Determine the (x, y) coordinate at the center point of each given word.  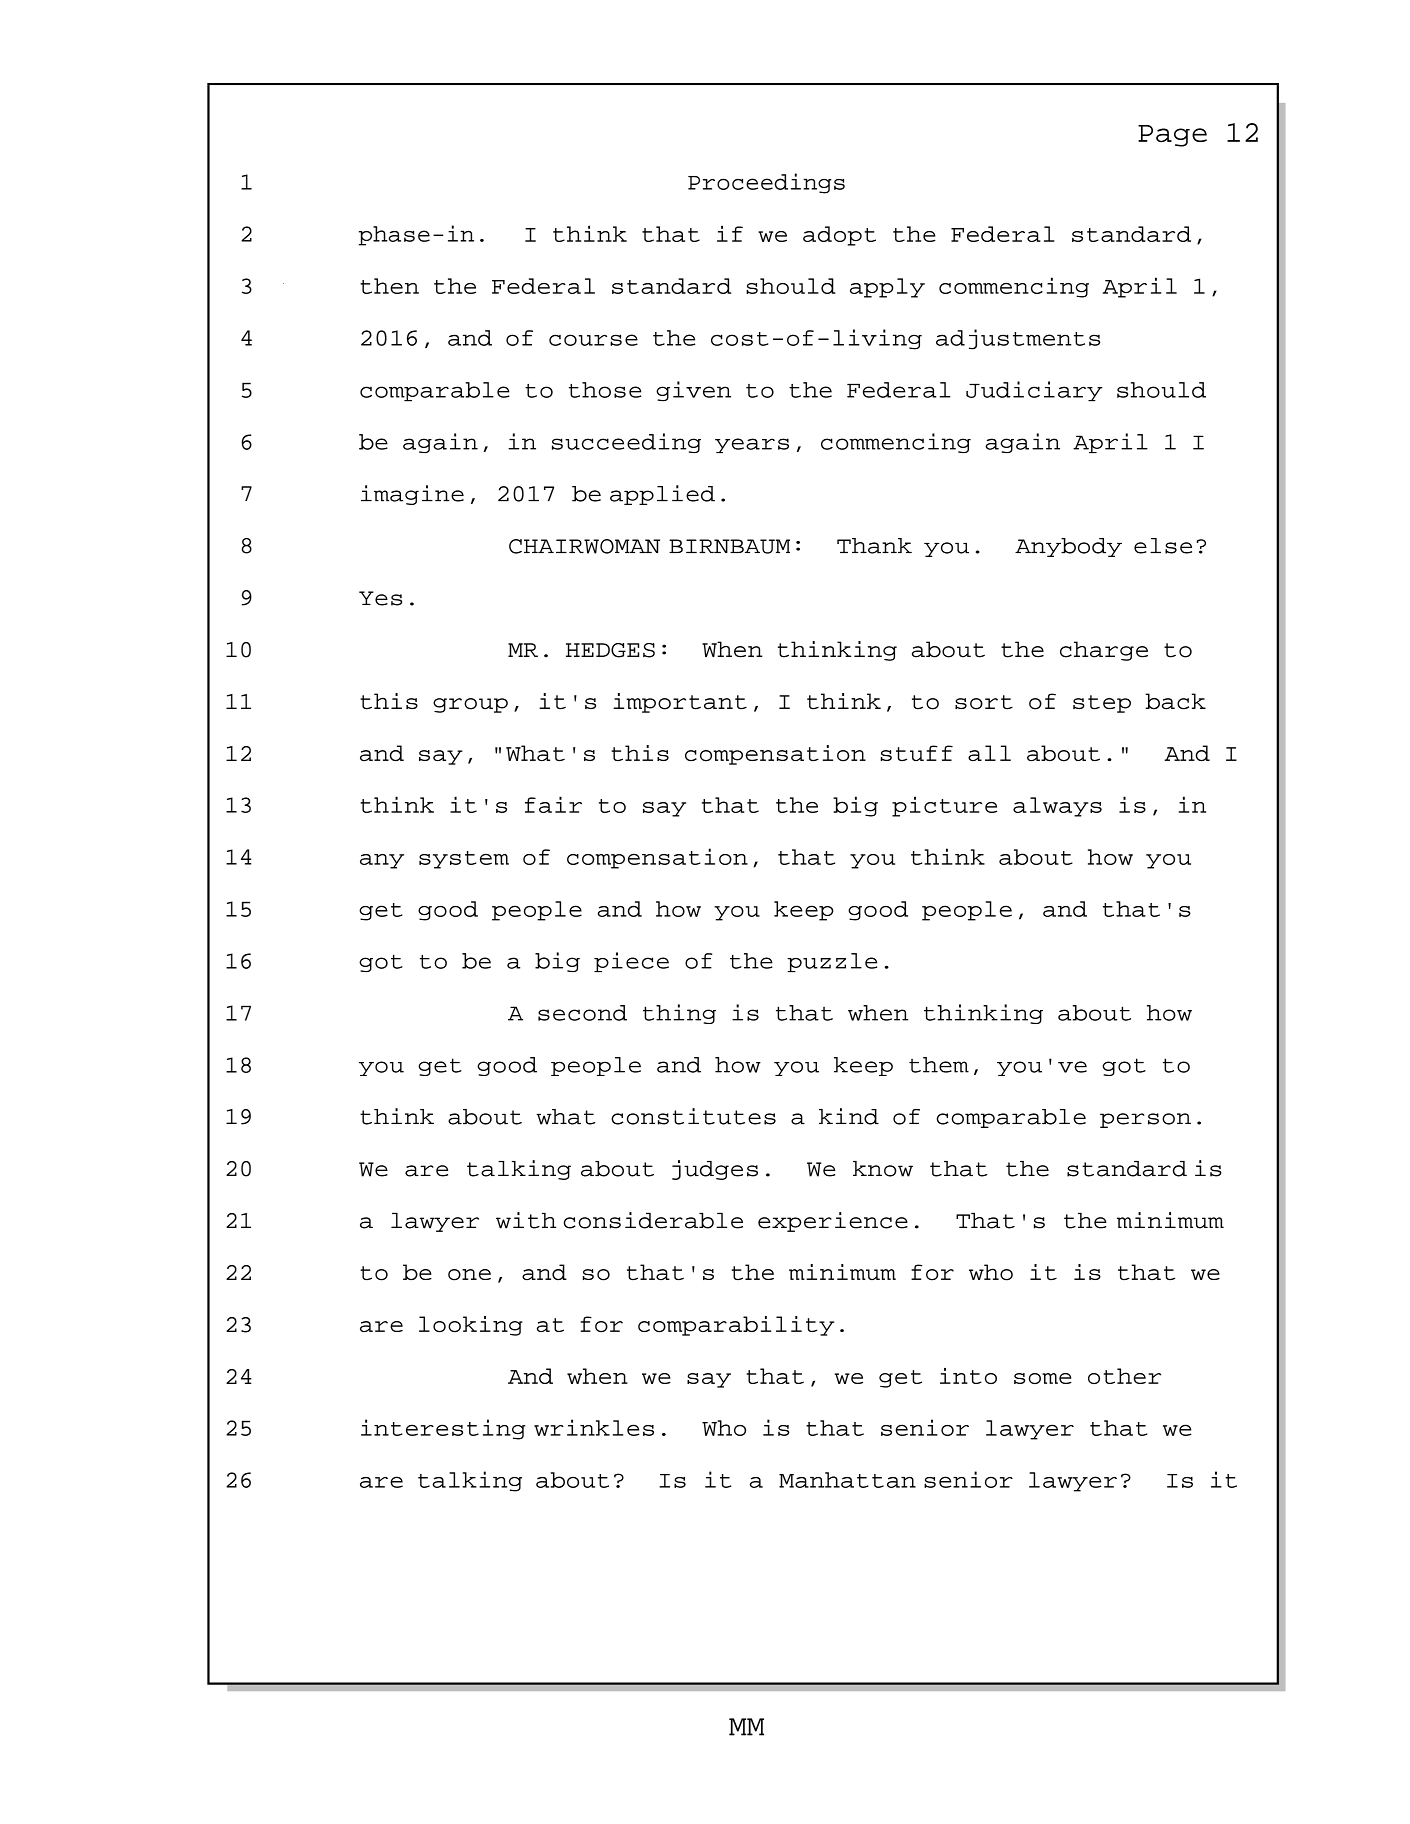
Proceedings (766, 183)
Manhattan (847, 1480)
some (1043, 1378)
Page (1172, 136)
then (389, 286)
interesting (443, 1429)
